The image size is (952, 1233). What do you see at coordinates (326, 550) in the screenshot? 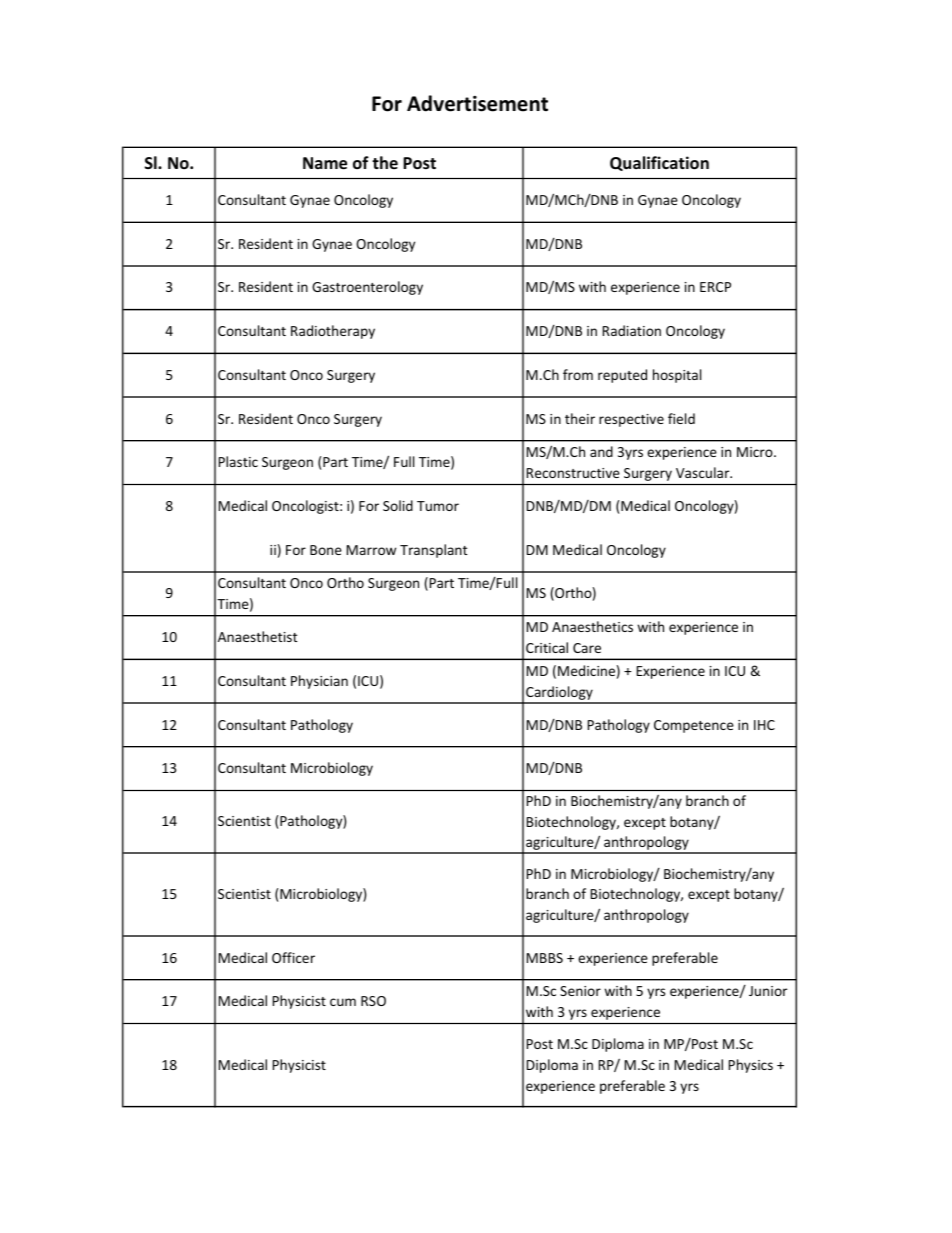
I see `Bone` at bounding box center [326, 550].
